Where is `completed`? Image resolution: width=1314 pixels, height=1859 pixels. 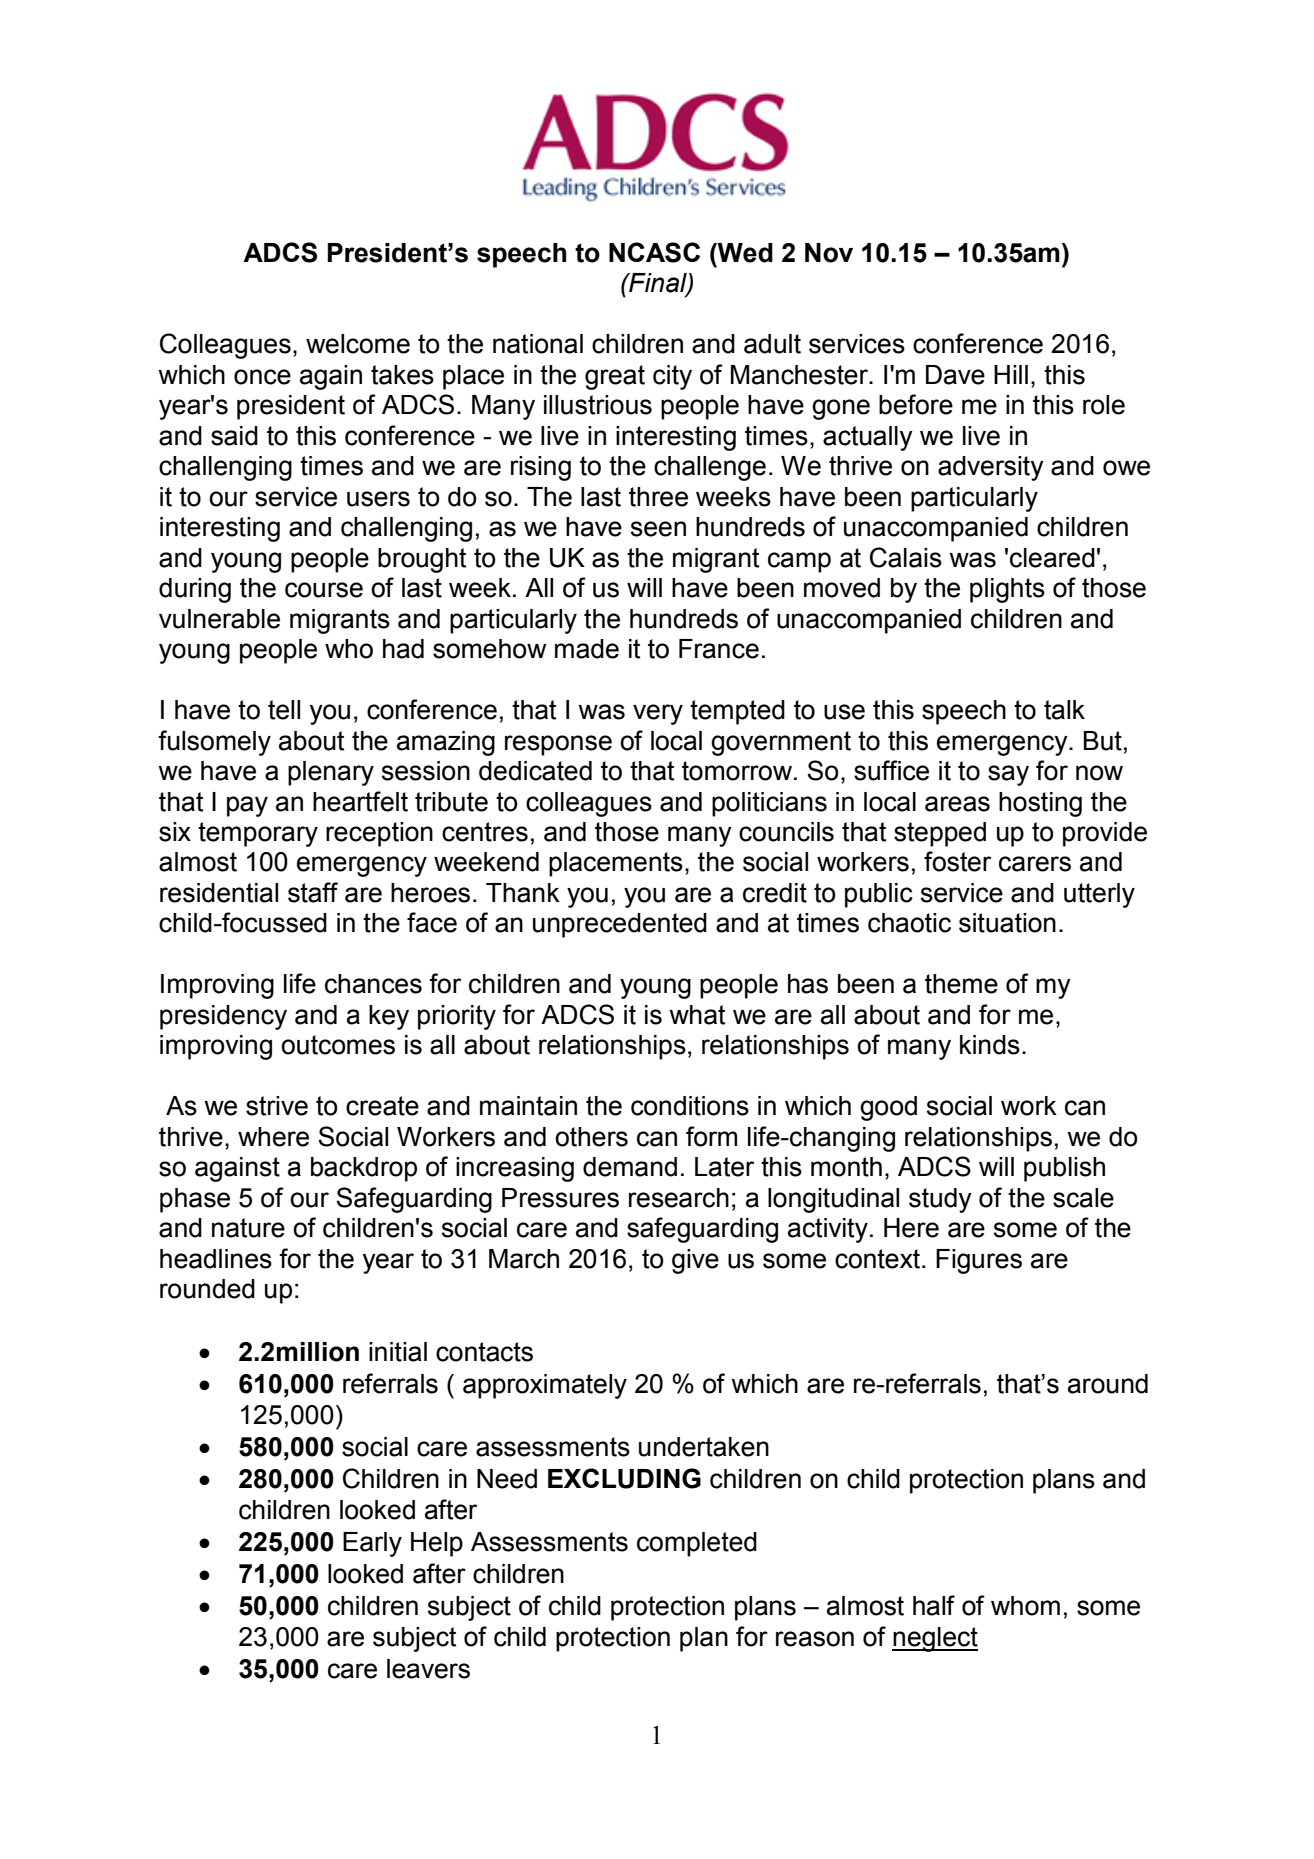
completed is located at coordinates (697, 1544).
